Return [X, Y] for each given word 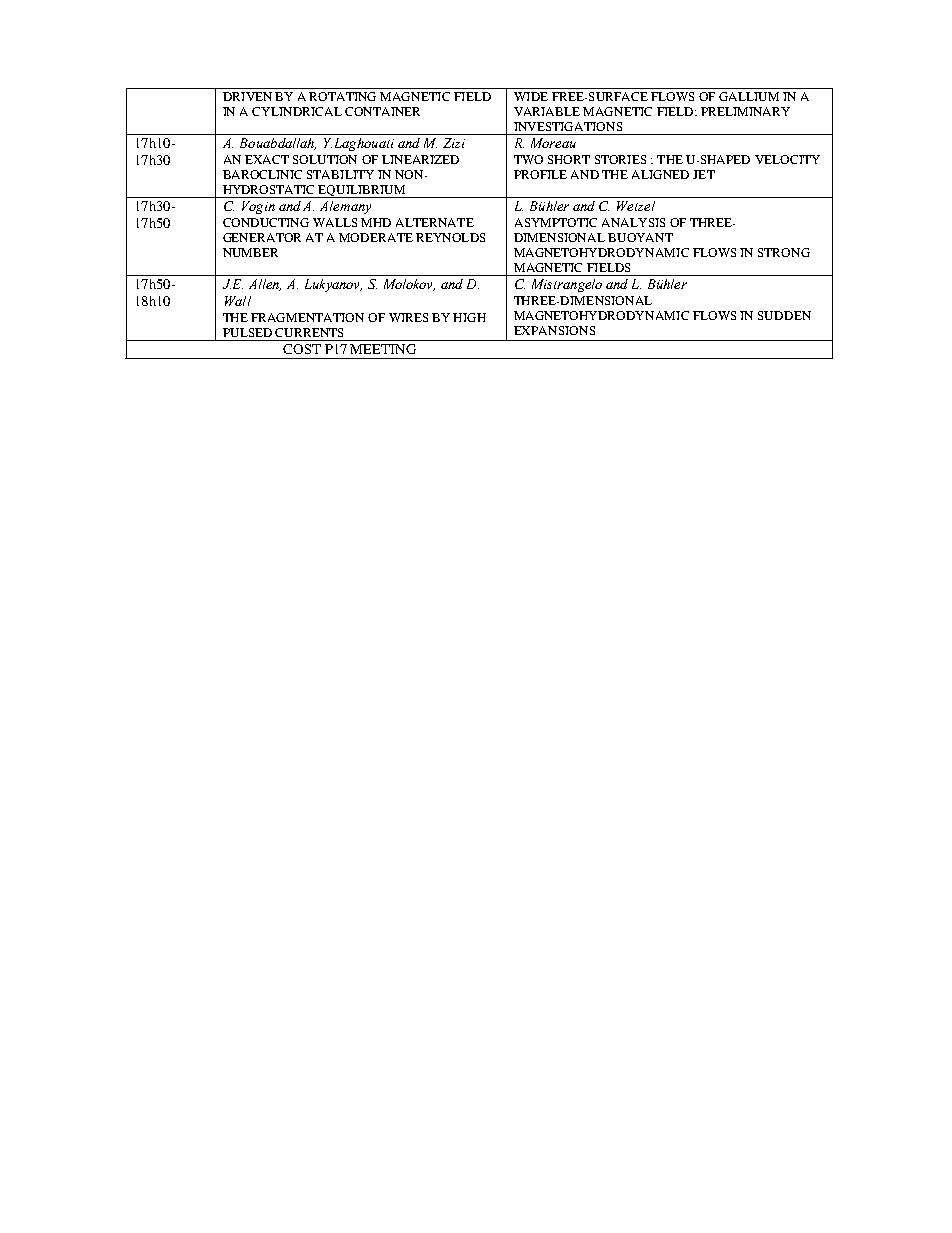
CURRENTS [309, 332]
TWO [528, 159]
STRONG [784, 252]
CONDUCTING [266, 222]
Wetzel [636, 206]
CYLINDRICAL [297, 111]
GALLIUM [749, 96]
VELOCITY [787, 159]
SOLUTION [325, 159]
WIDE [531, 96]
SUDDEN [784, 315]
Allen [265, 285]
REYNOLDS [450, 237]
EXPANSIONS [554, 330]
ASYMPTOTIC [556, 222]
